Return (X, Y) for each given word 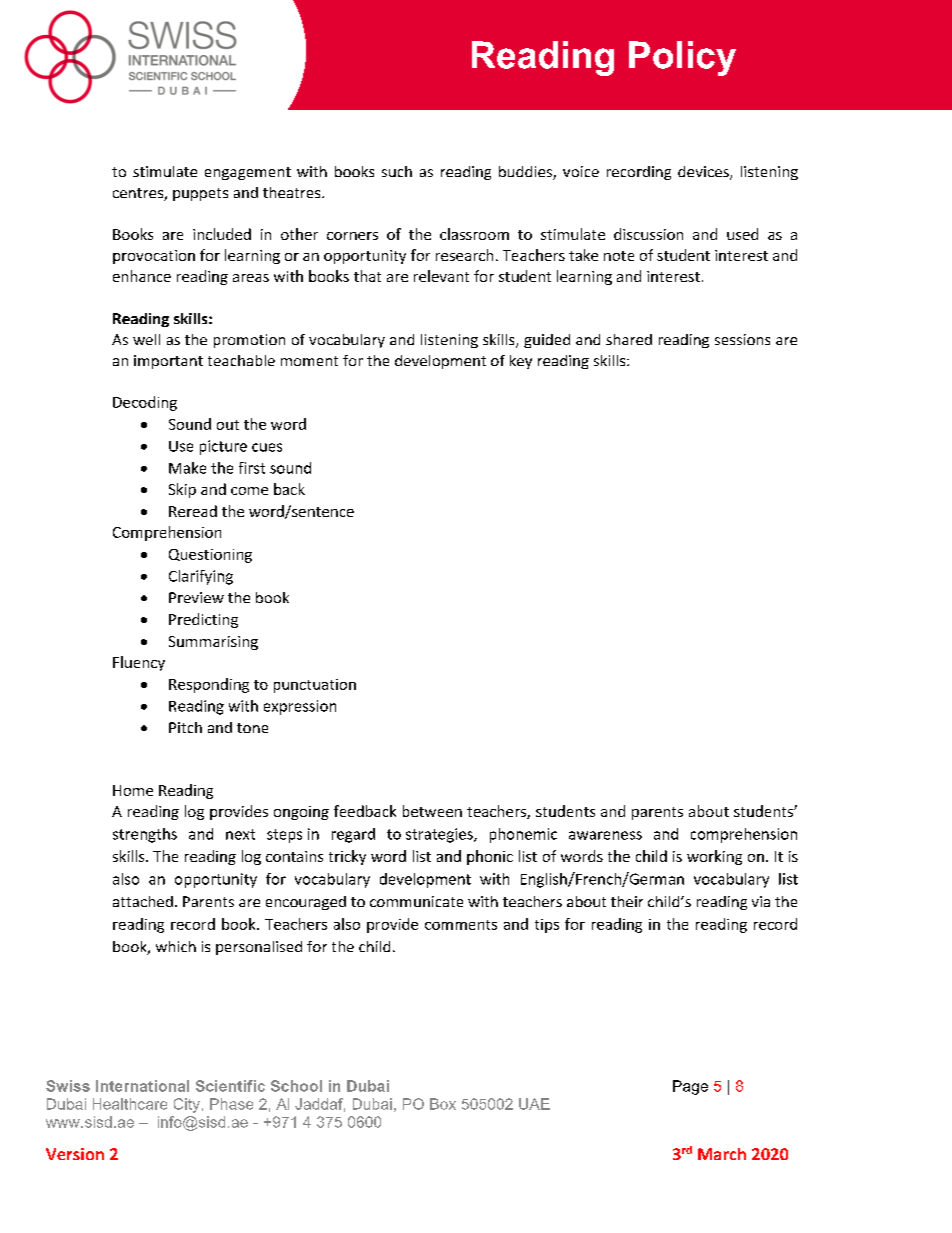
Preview (196, 597)
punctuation (315, 686)
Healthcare (130, 1104)
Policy (682, 58)
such (397, 171)
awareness (605, 835)
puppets (200, 194)
